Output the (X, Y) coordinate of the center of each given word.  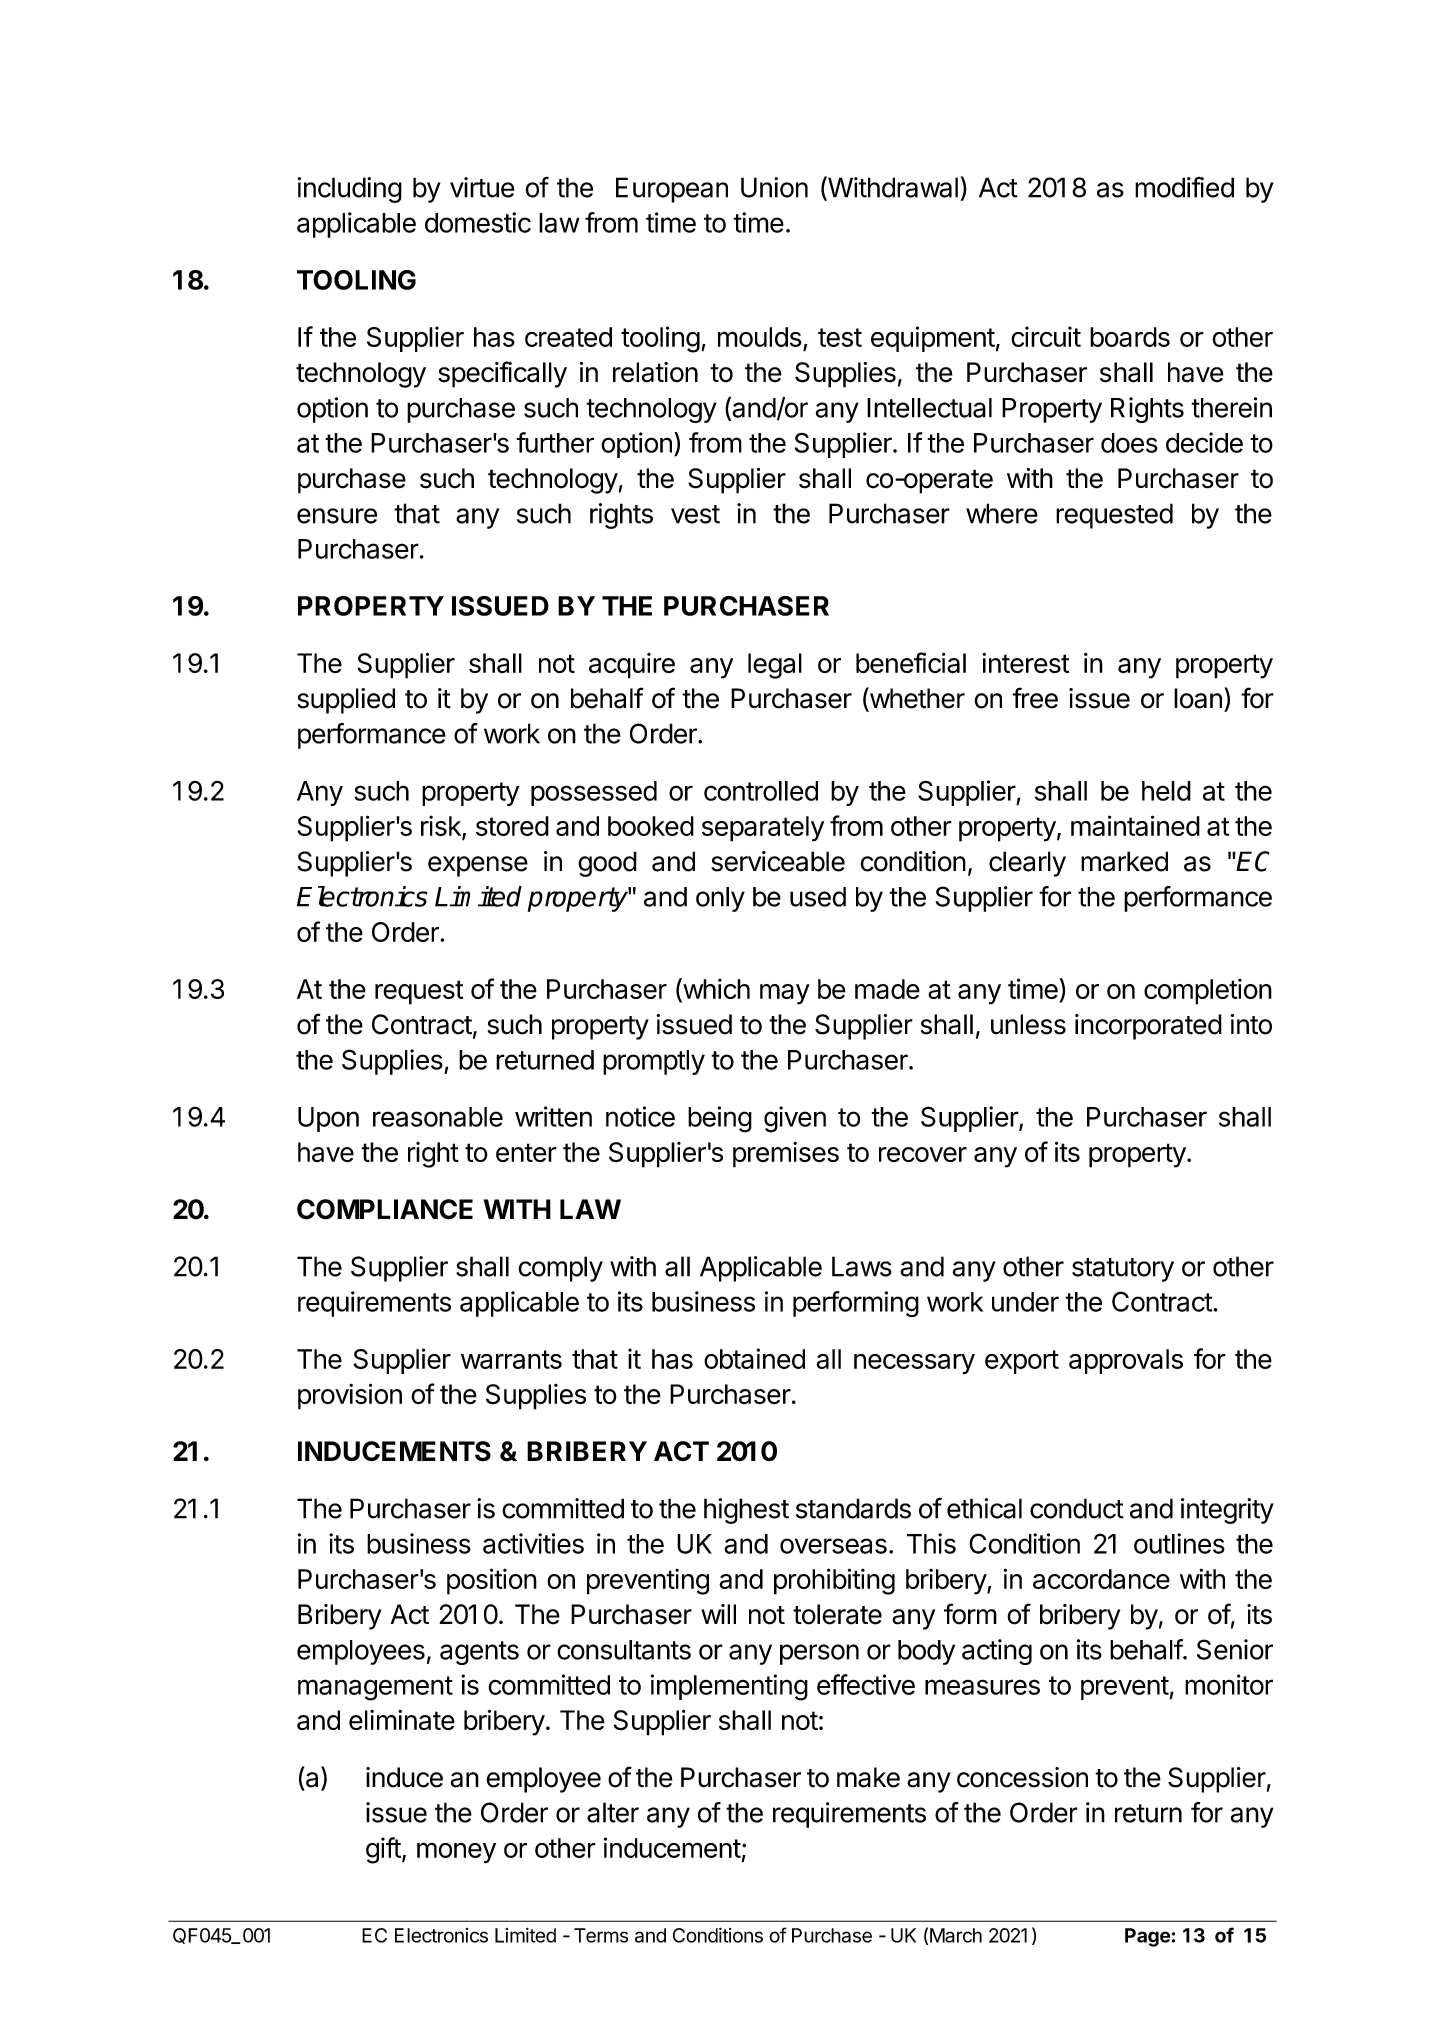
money (456, 1853)
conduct (1077, 1508)
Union (774, 187)
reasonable (438, 1117)
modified (1184, 187)
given (795, 1119)
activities (533, 1543)
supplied (346, 701)
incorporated (1148, 1027)
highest (746, 1511)
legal (775, 666)
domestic (478, 222)
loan (1198, 698)
